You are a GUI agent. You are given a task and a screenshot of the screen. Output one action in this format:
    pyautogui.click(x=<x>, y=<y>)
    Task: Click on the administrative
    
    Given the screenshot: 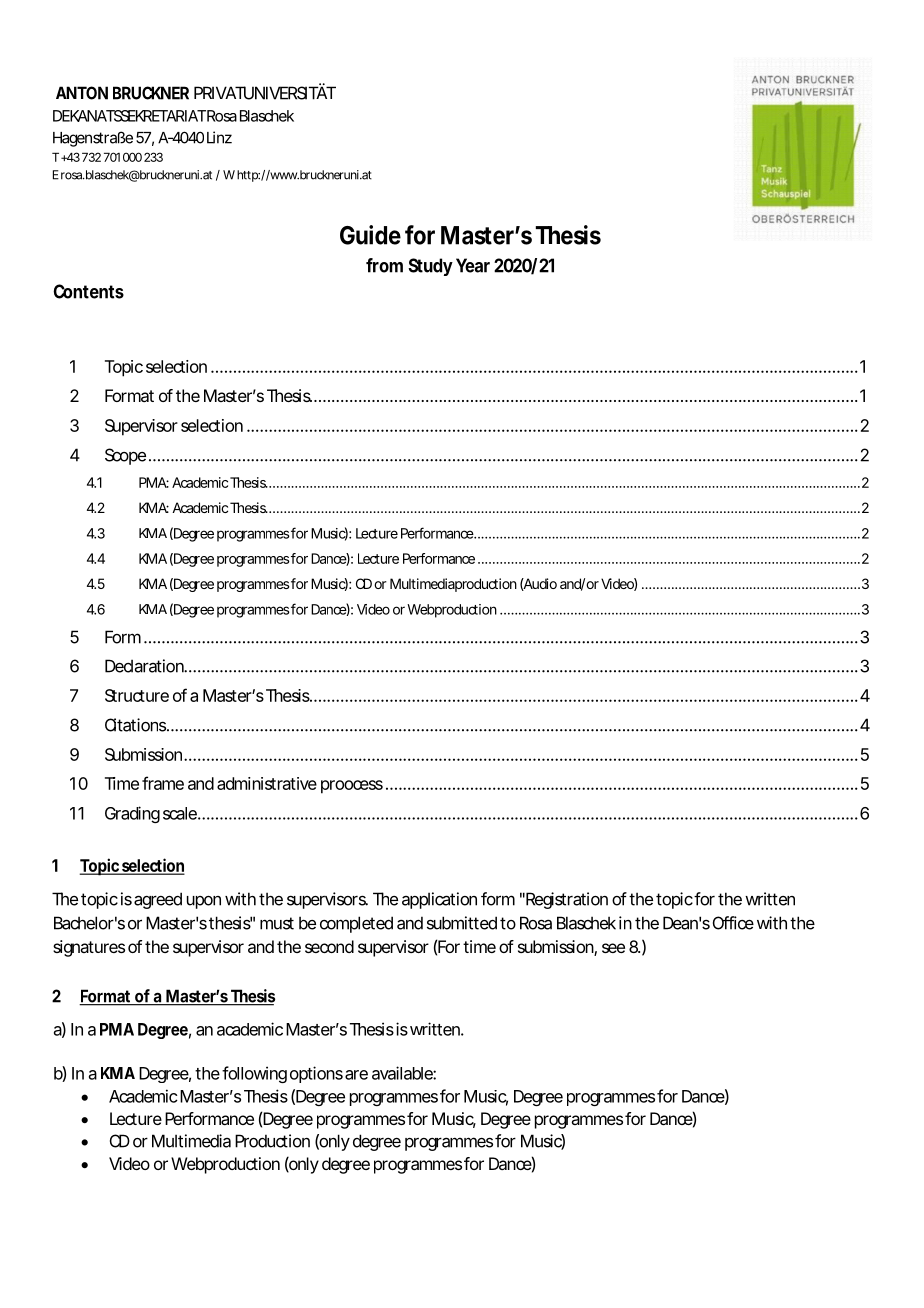 What is the action you would take?
    pyautogui.click(x=267, y=783)
